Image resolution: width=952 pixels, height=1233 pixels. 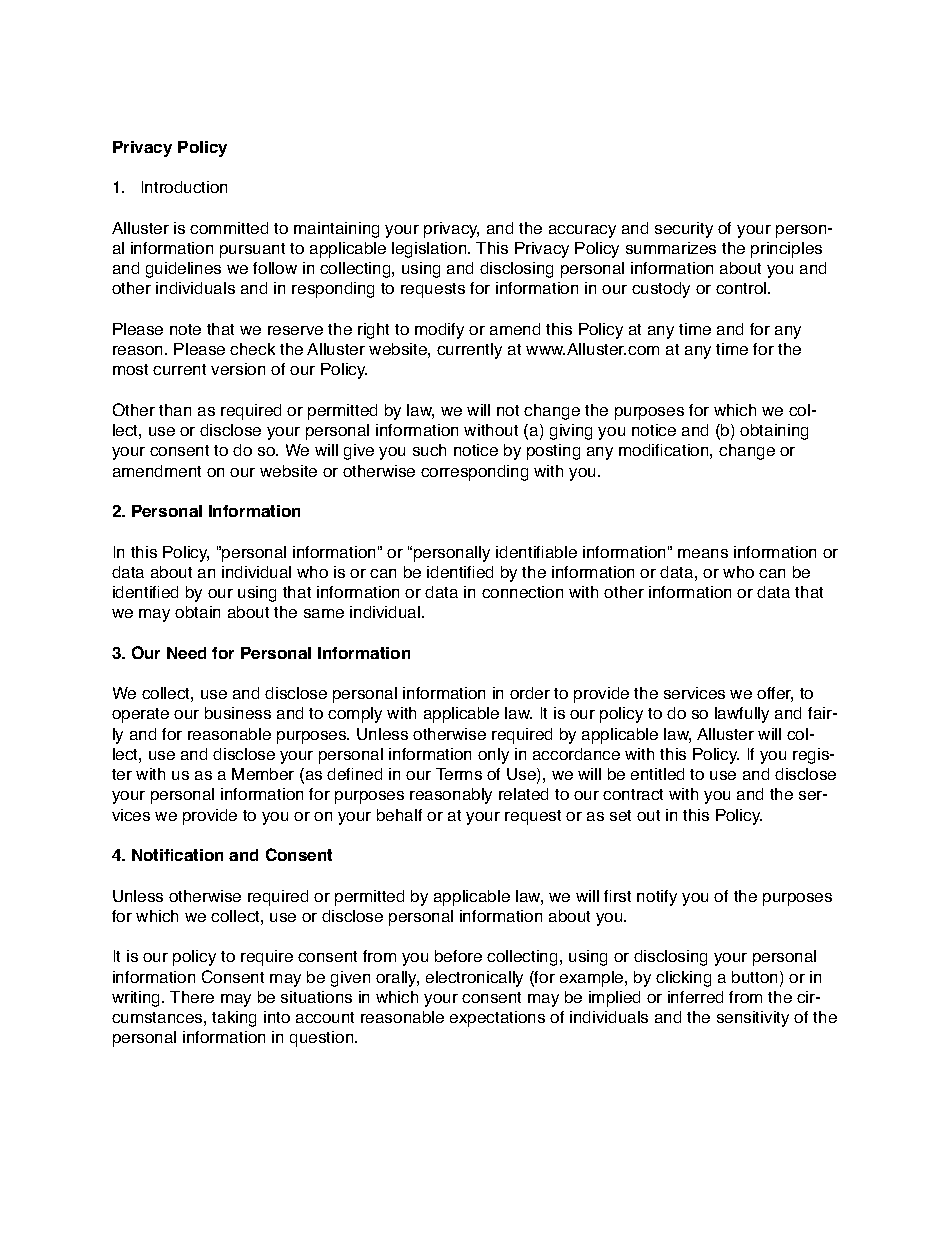 I want to click on means, so click(x=703, y=553).
